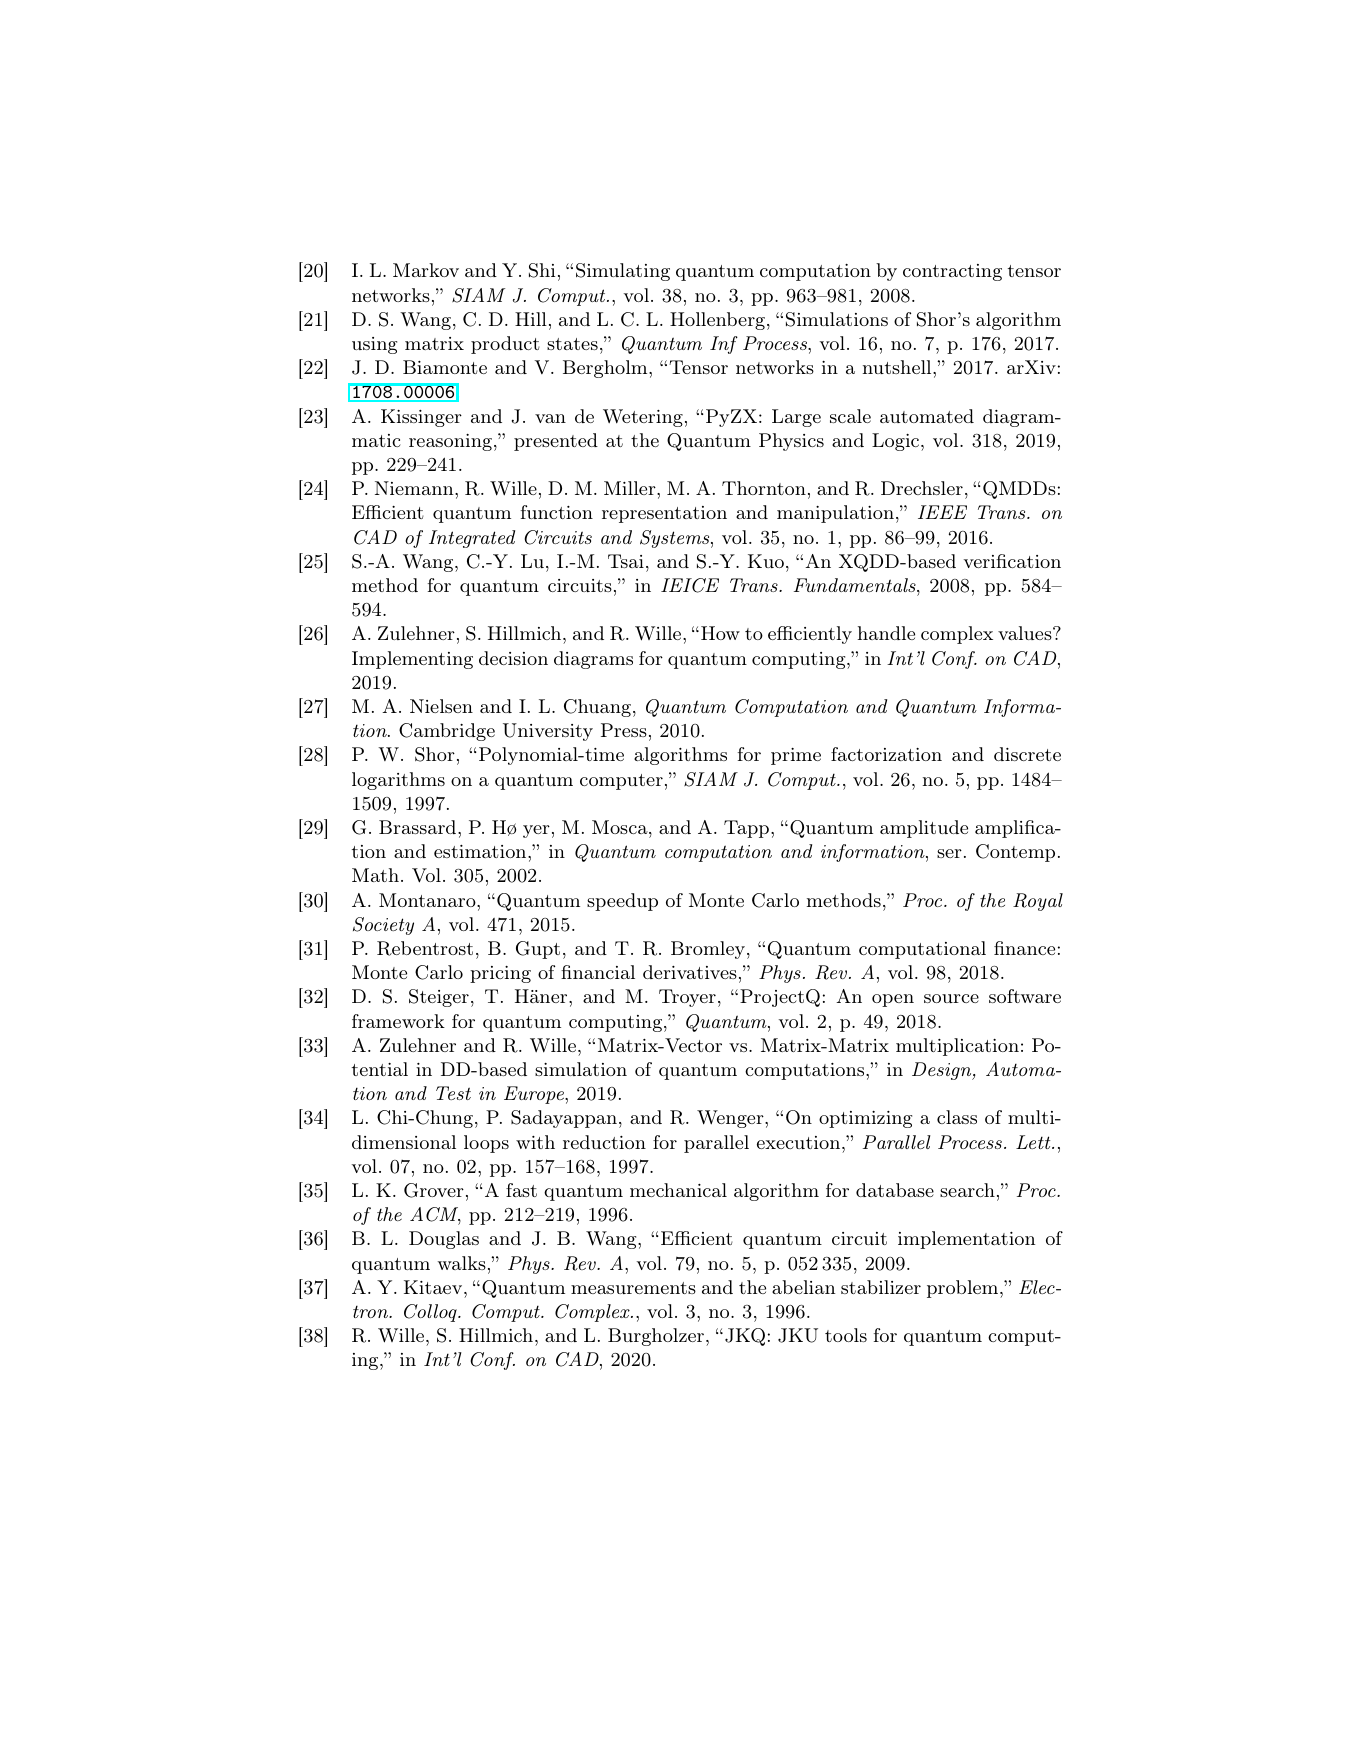 This document has width=1352, height=1749. I want to click on Design, so click(943, 1071).
